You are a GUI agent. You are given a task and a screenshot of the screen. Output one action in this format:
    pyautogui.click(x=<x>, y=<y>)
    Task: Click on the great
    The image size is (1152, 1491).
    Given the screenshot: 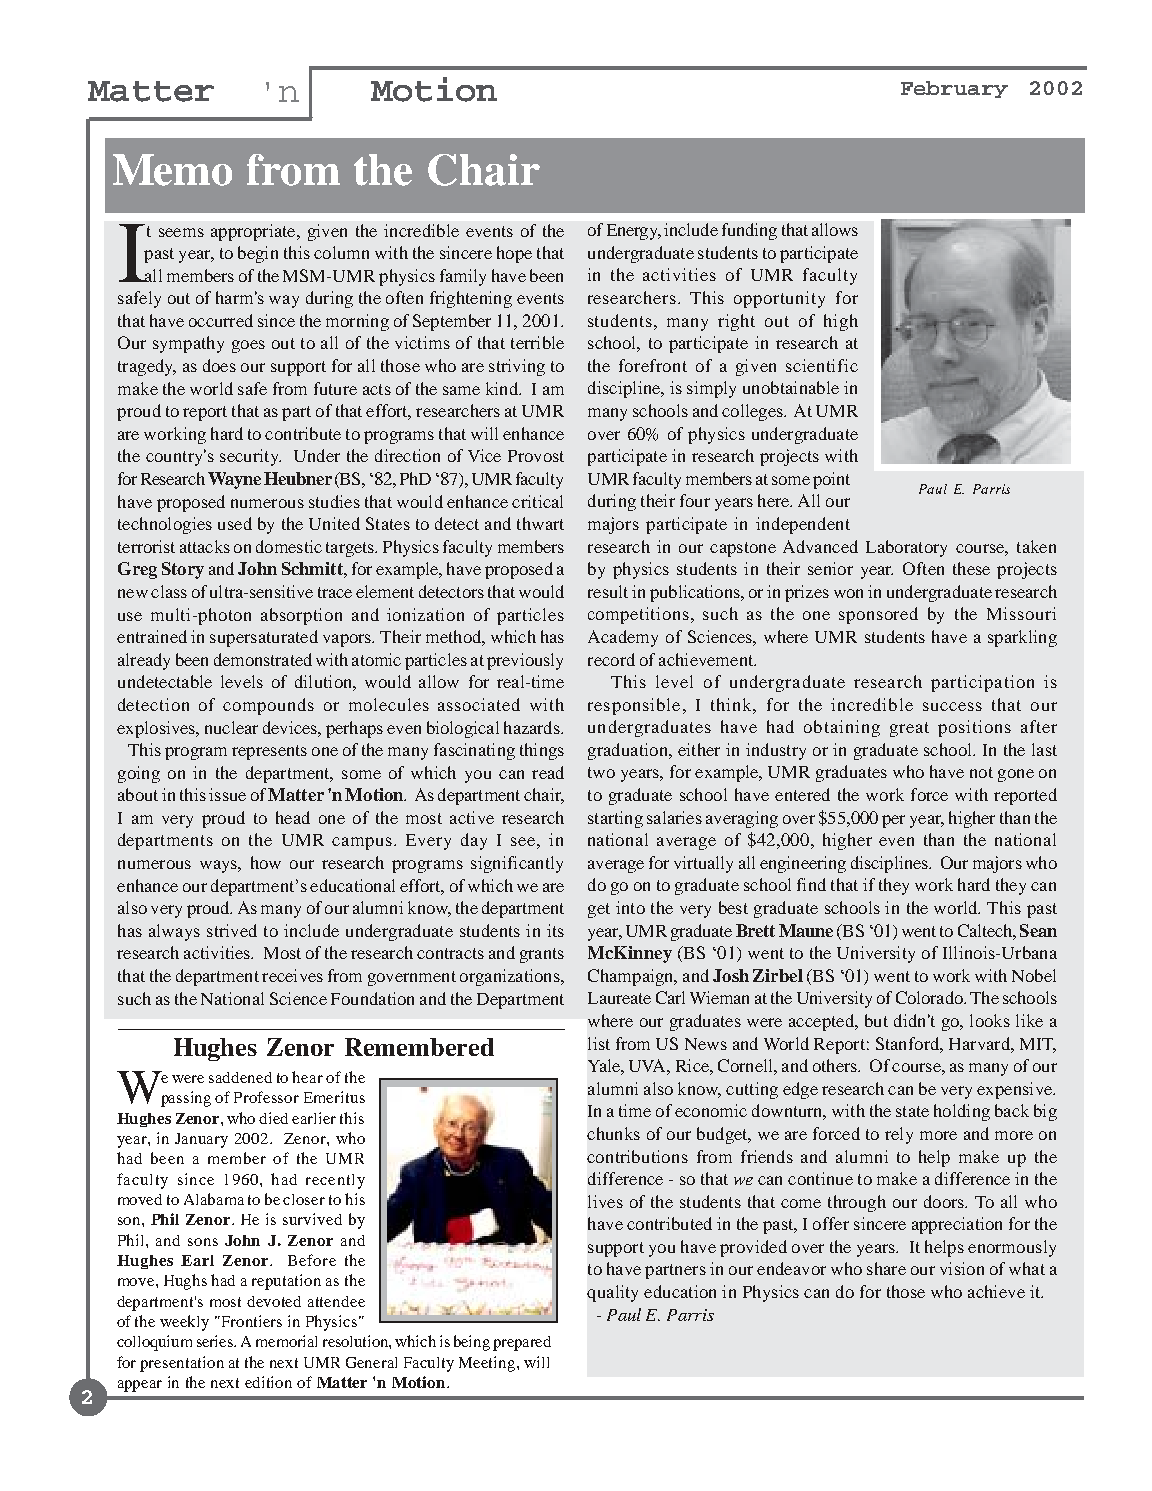 What is the action you would take?
    pyautogui.click(x=909, y=729)
